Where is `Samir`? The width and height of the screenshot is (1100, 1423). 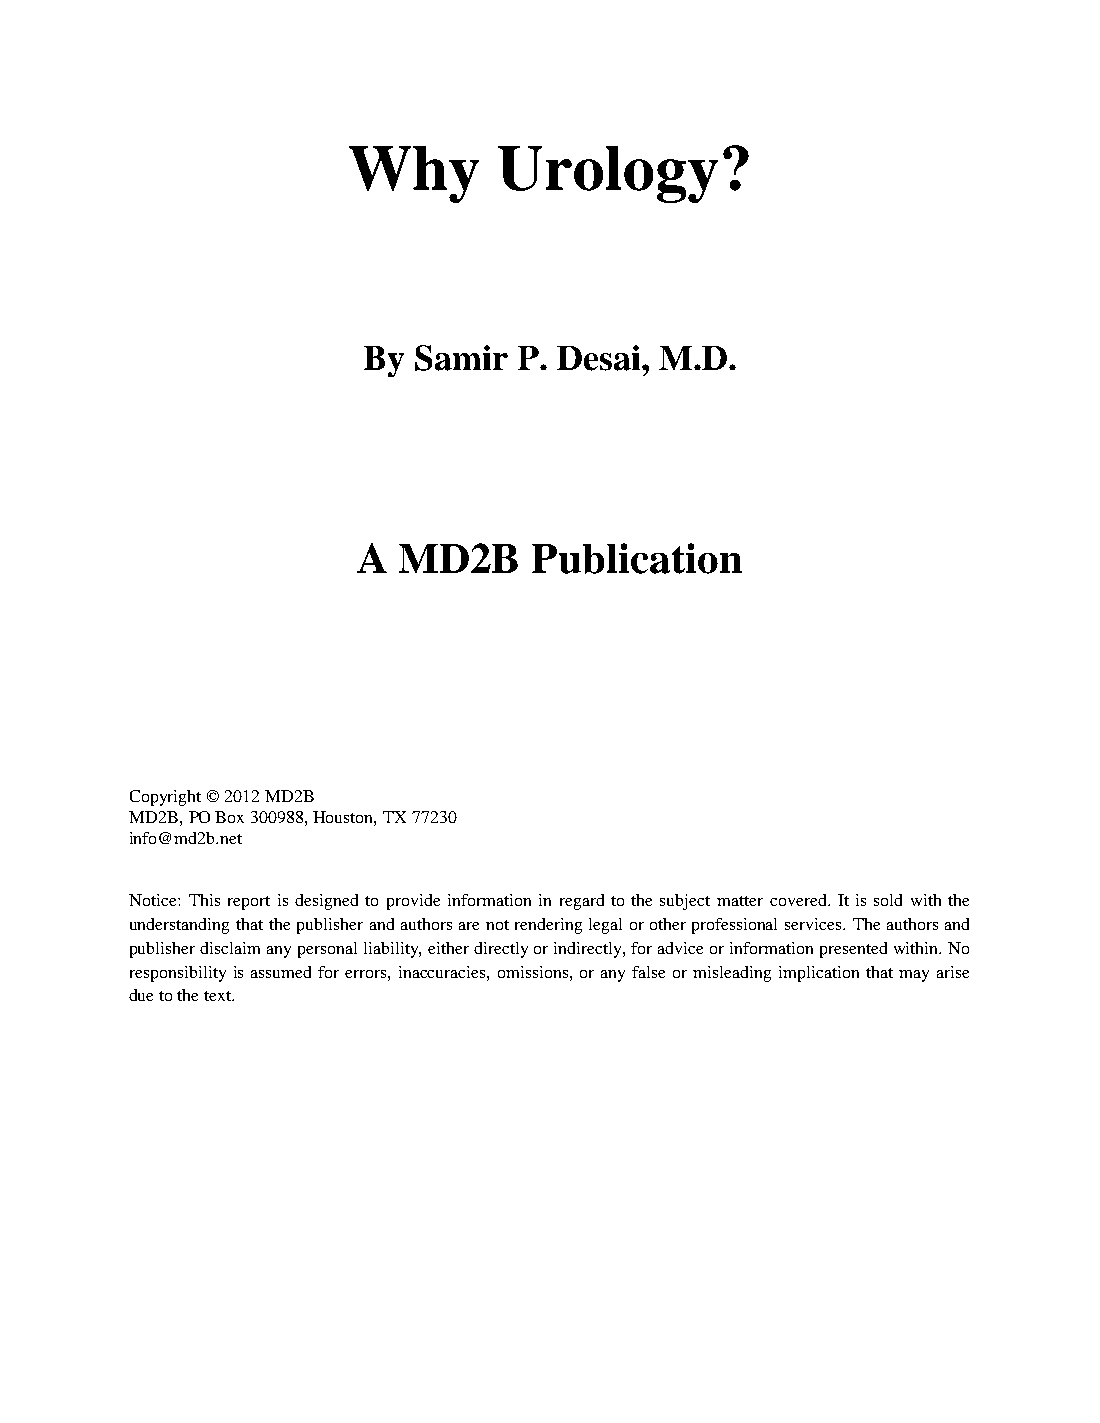
Samir is located at coordinates (461, 358).
